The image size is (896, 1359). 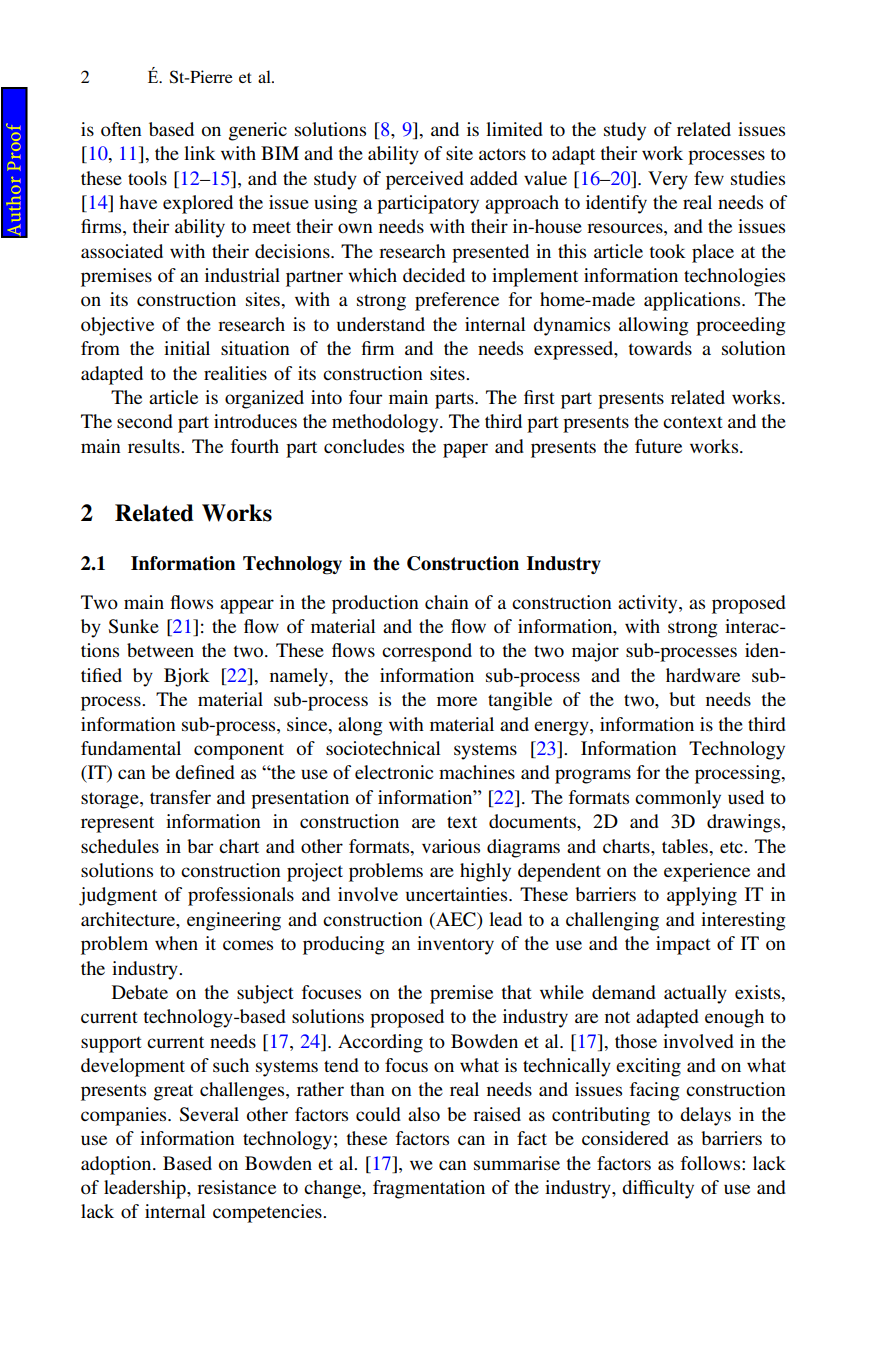 I want to click on transfer, so click(x=180, y=797).
